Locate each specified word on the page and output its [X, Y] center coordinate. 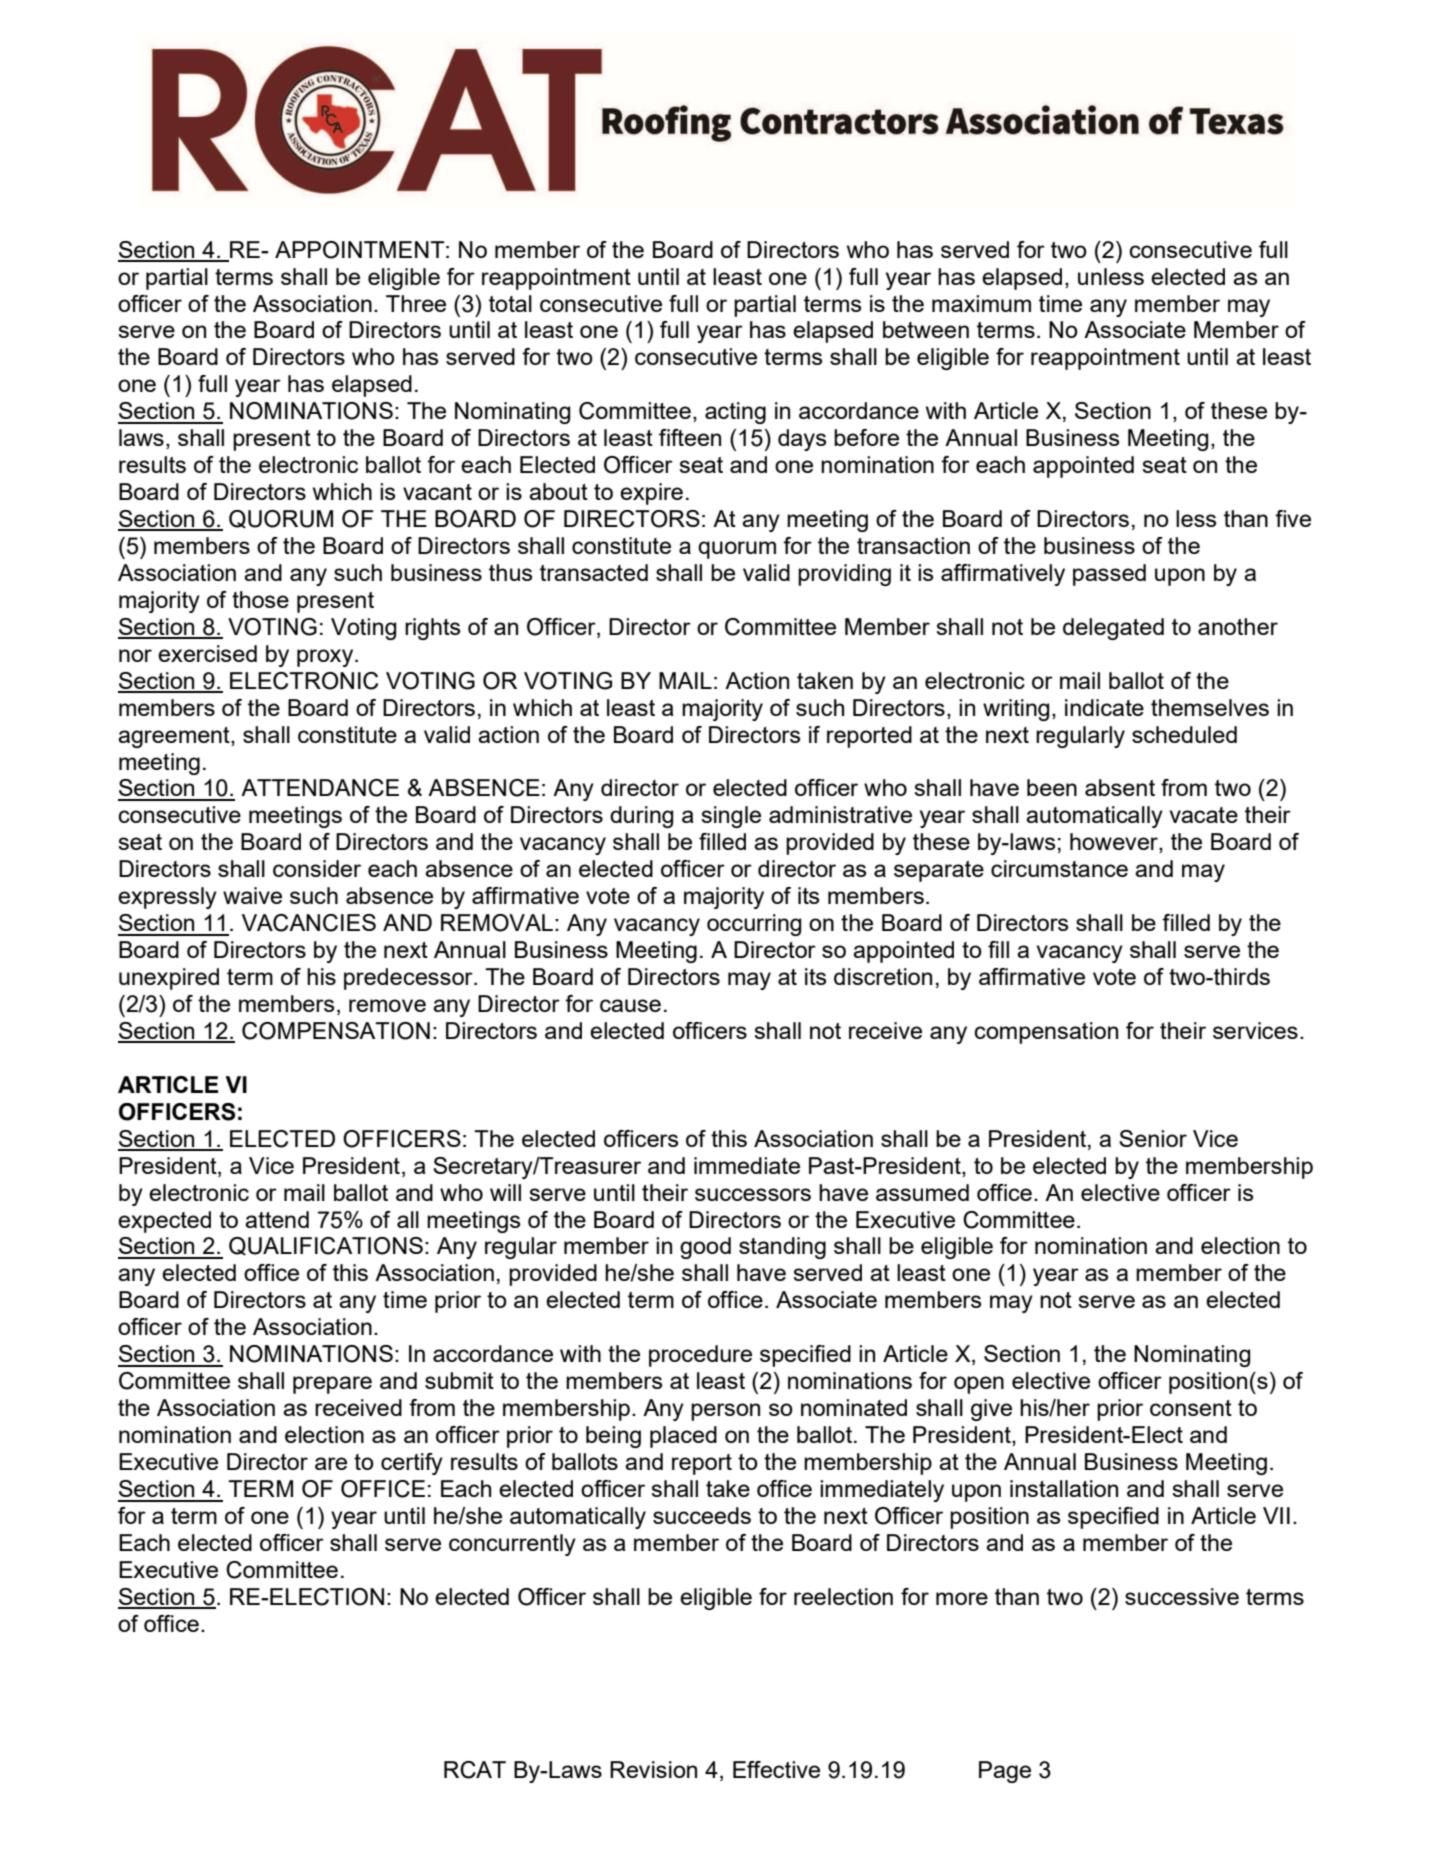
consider [317, 868]
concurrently [512, 1545]
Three [416, 303]
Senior [1153, 1138]
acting [735, 413]
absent [1120, 787]
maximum [981, 303]
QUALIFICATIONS [326, 1246]
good [705, 1248]
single [731, 817]
